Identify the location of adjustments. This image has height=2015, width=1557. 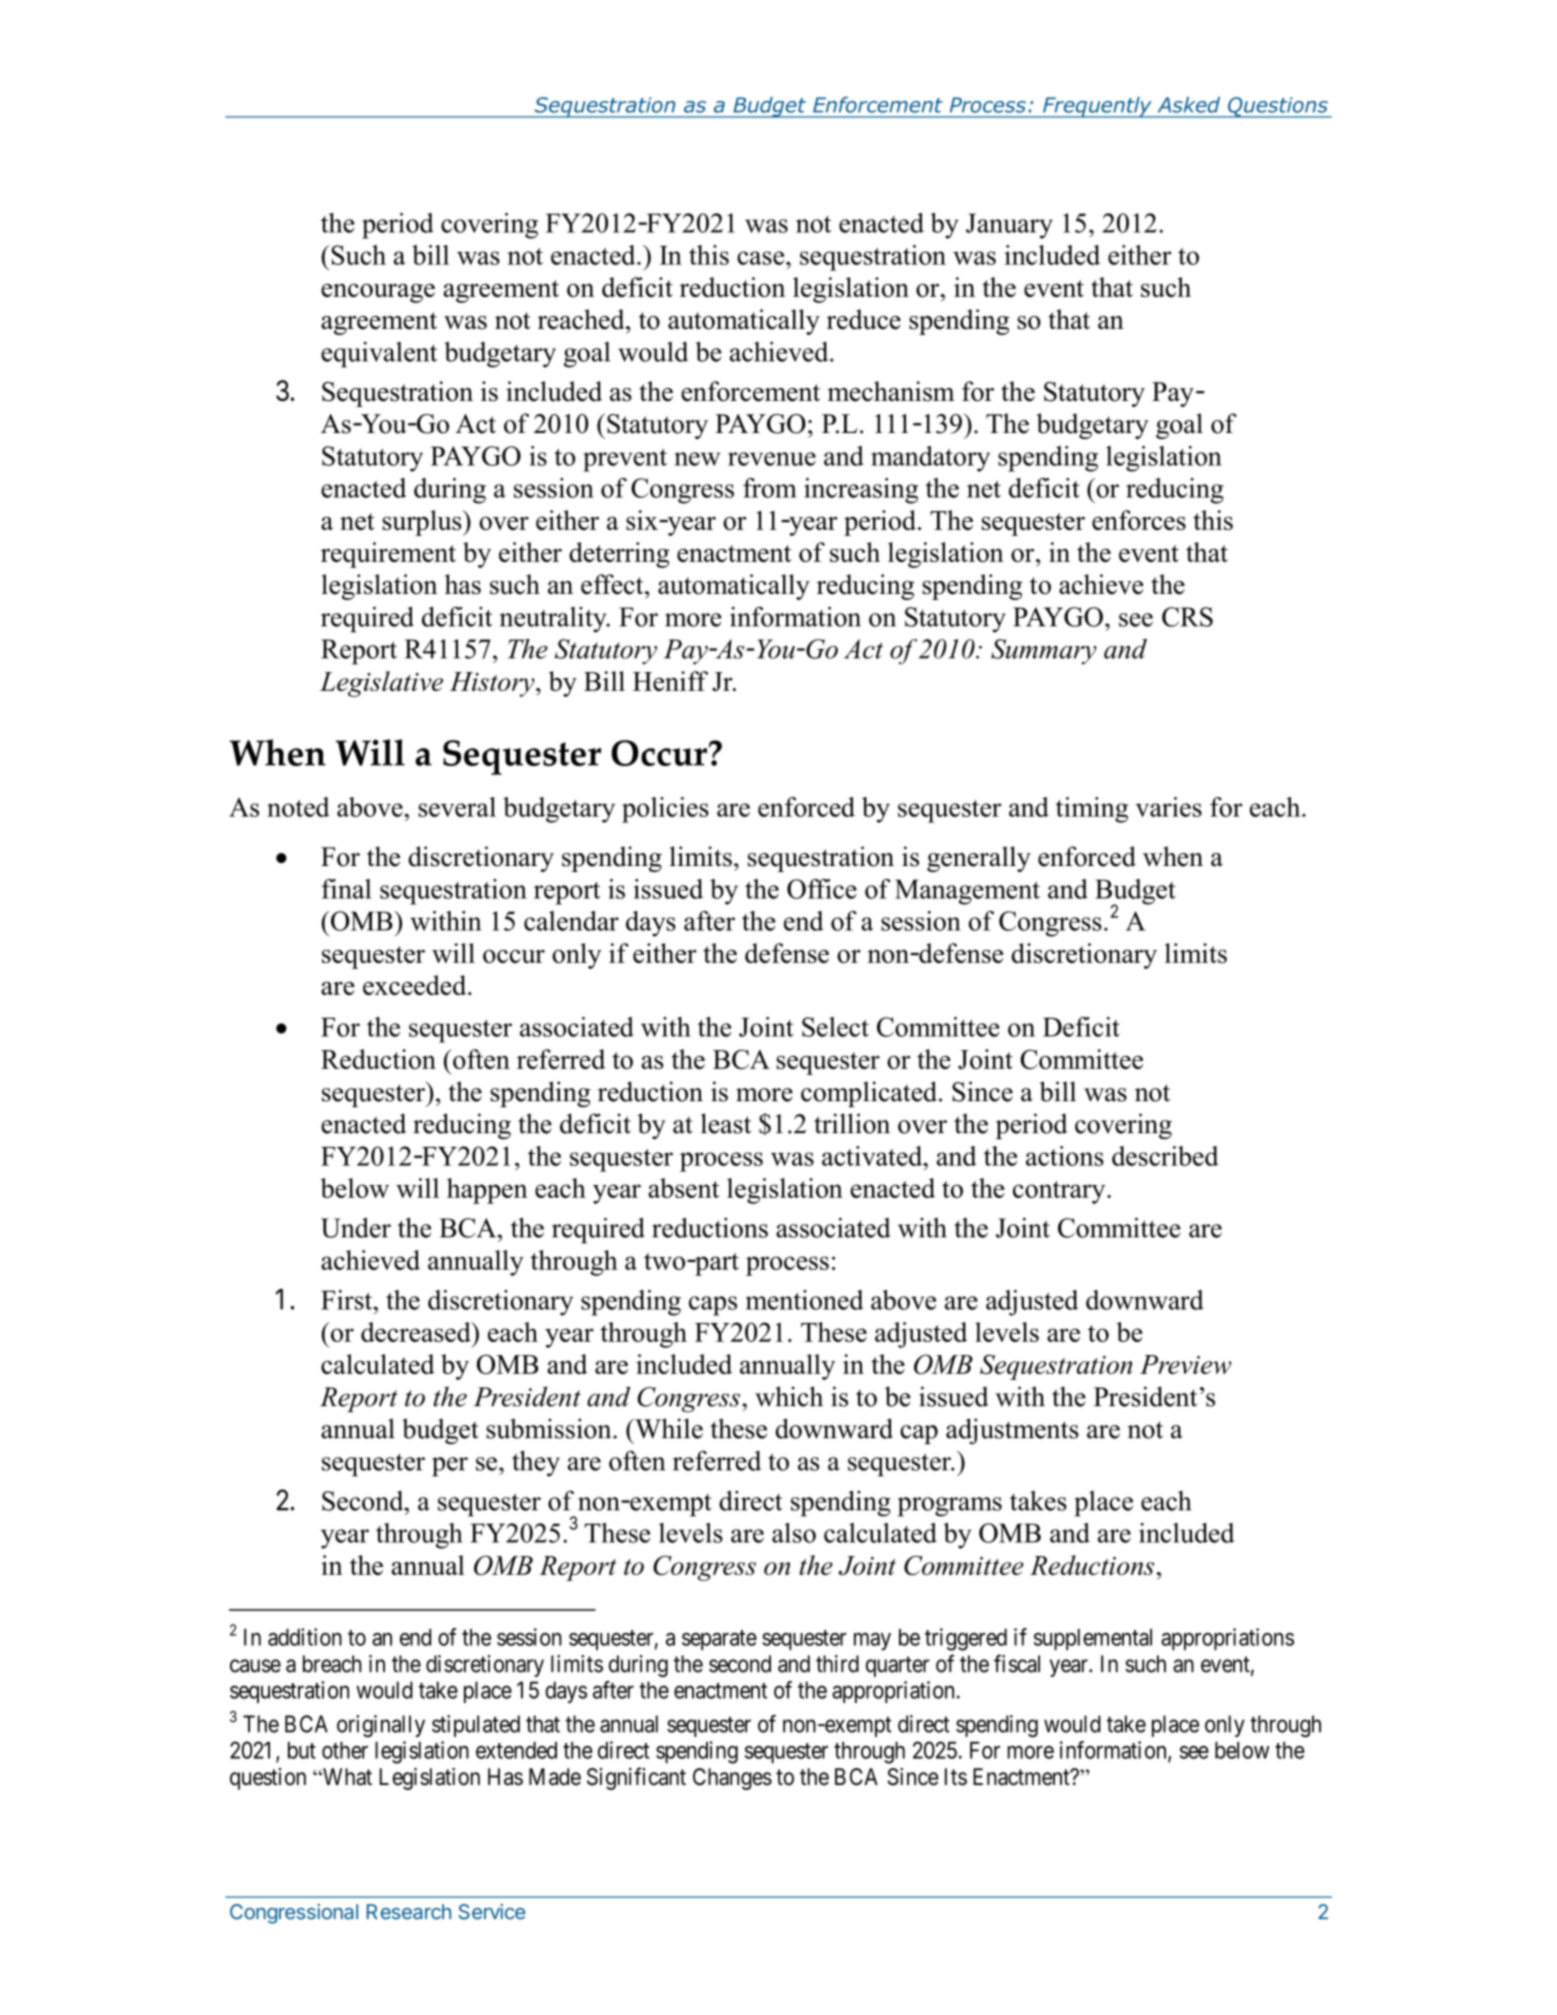
(1012, 1431).
